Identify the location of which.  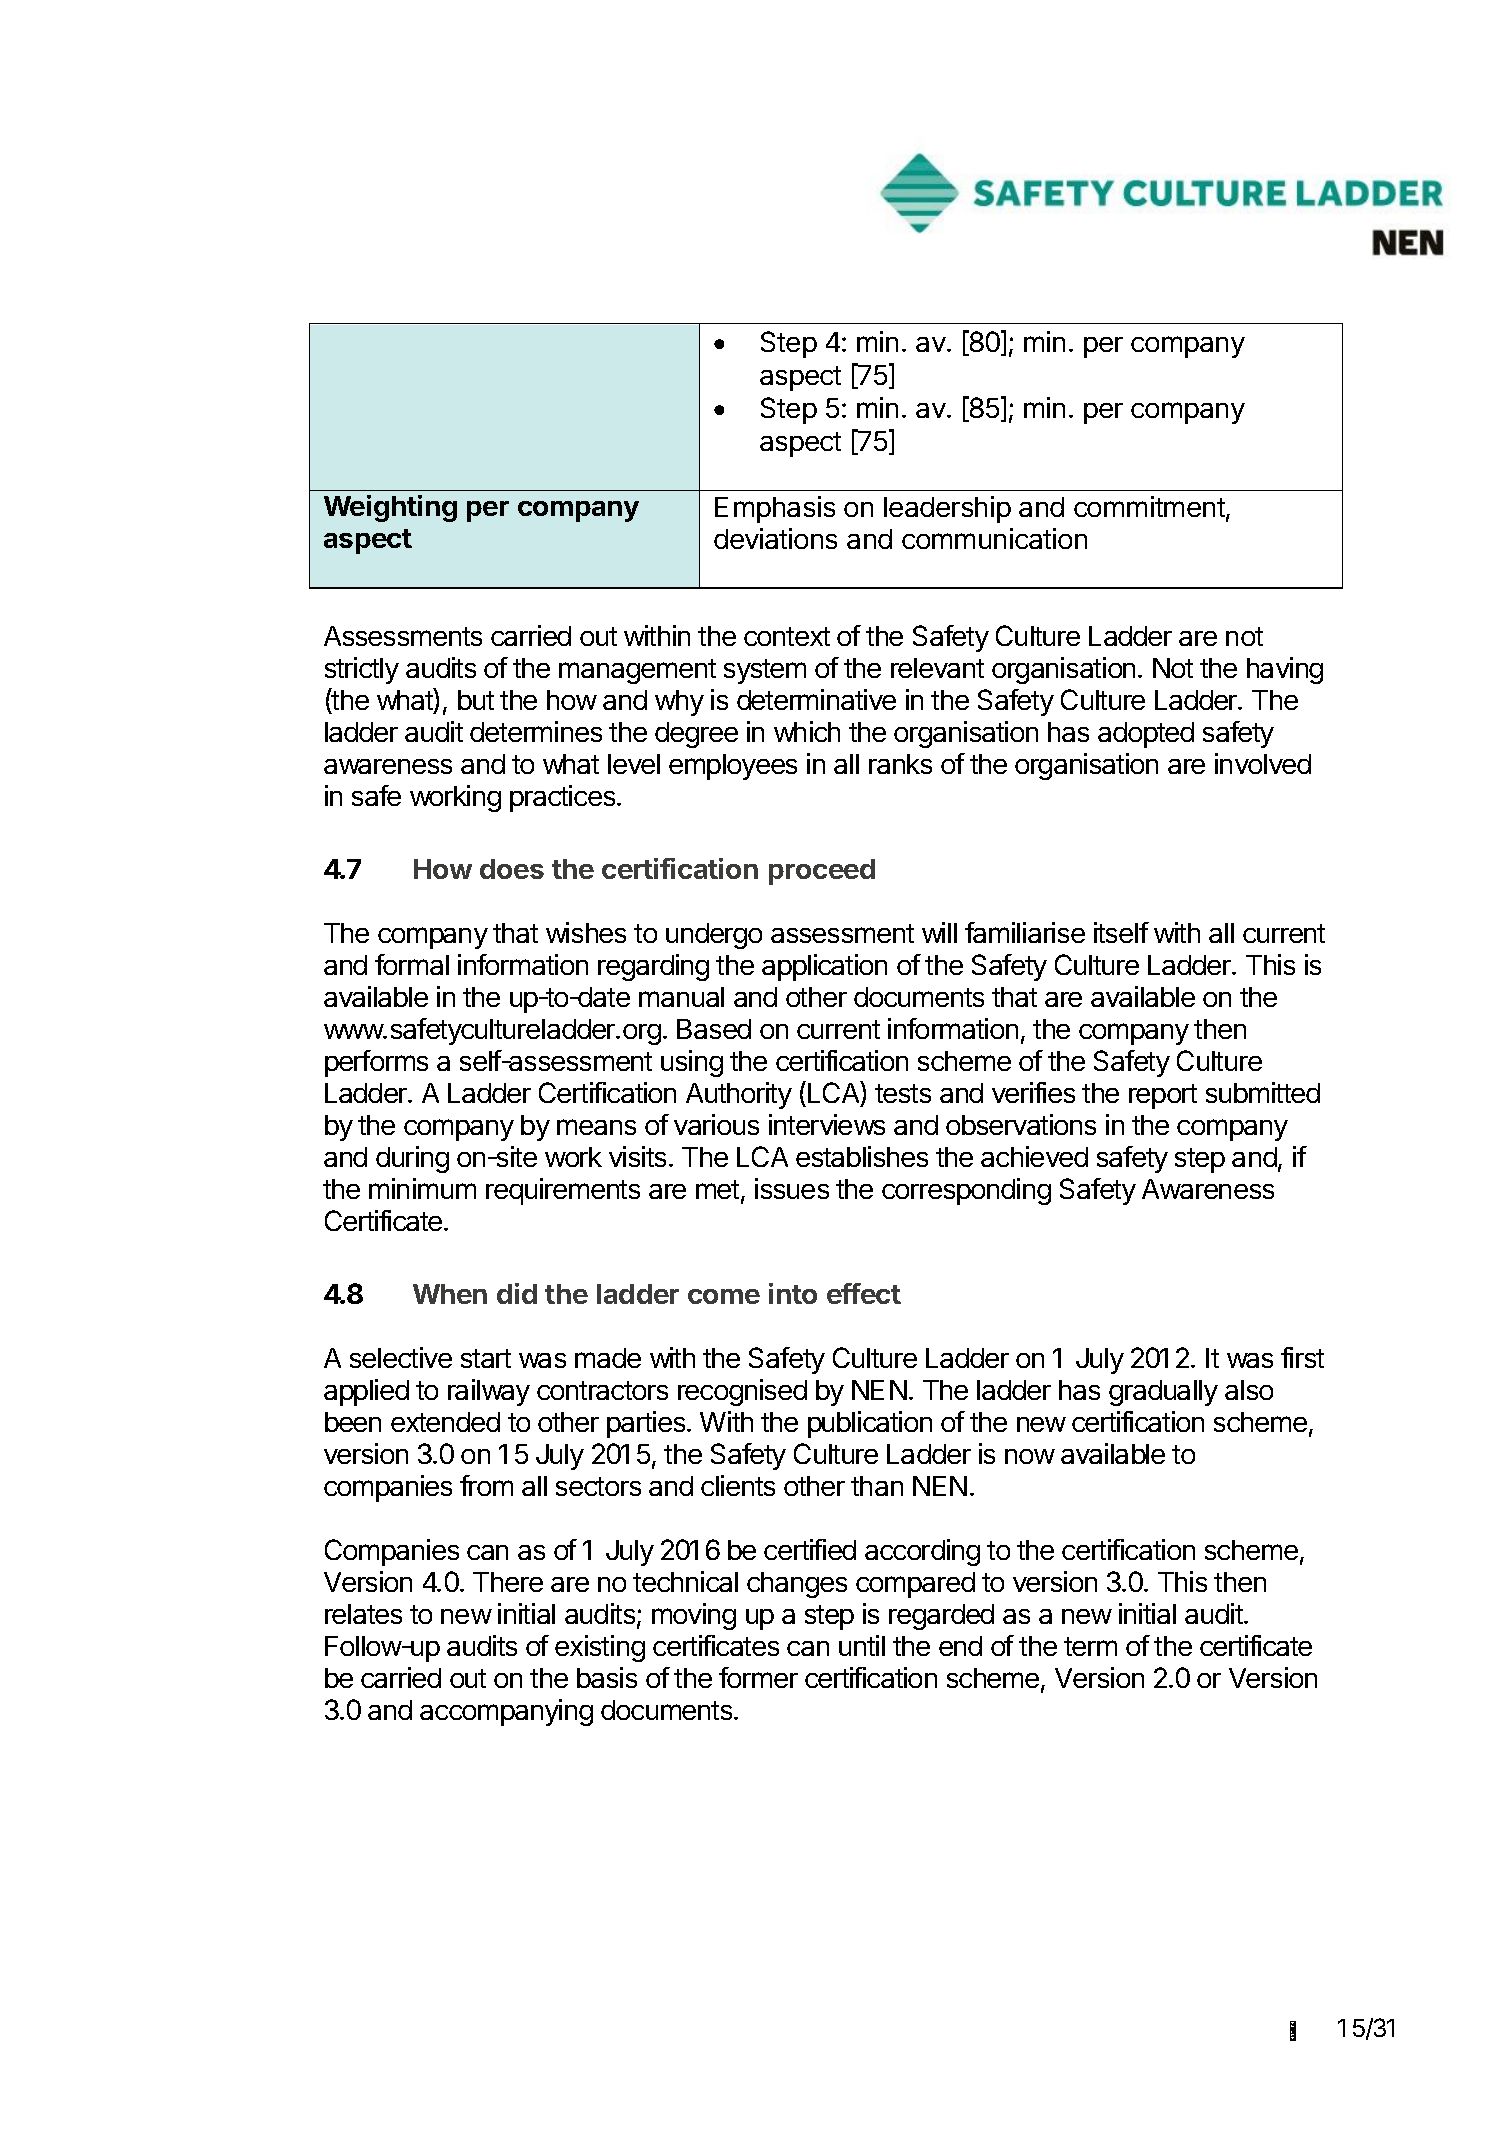
(807, 731).
